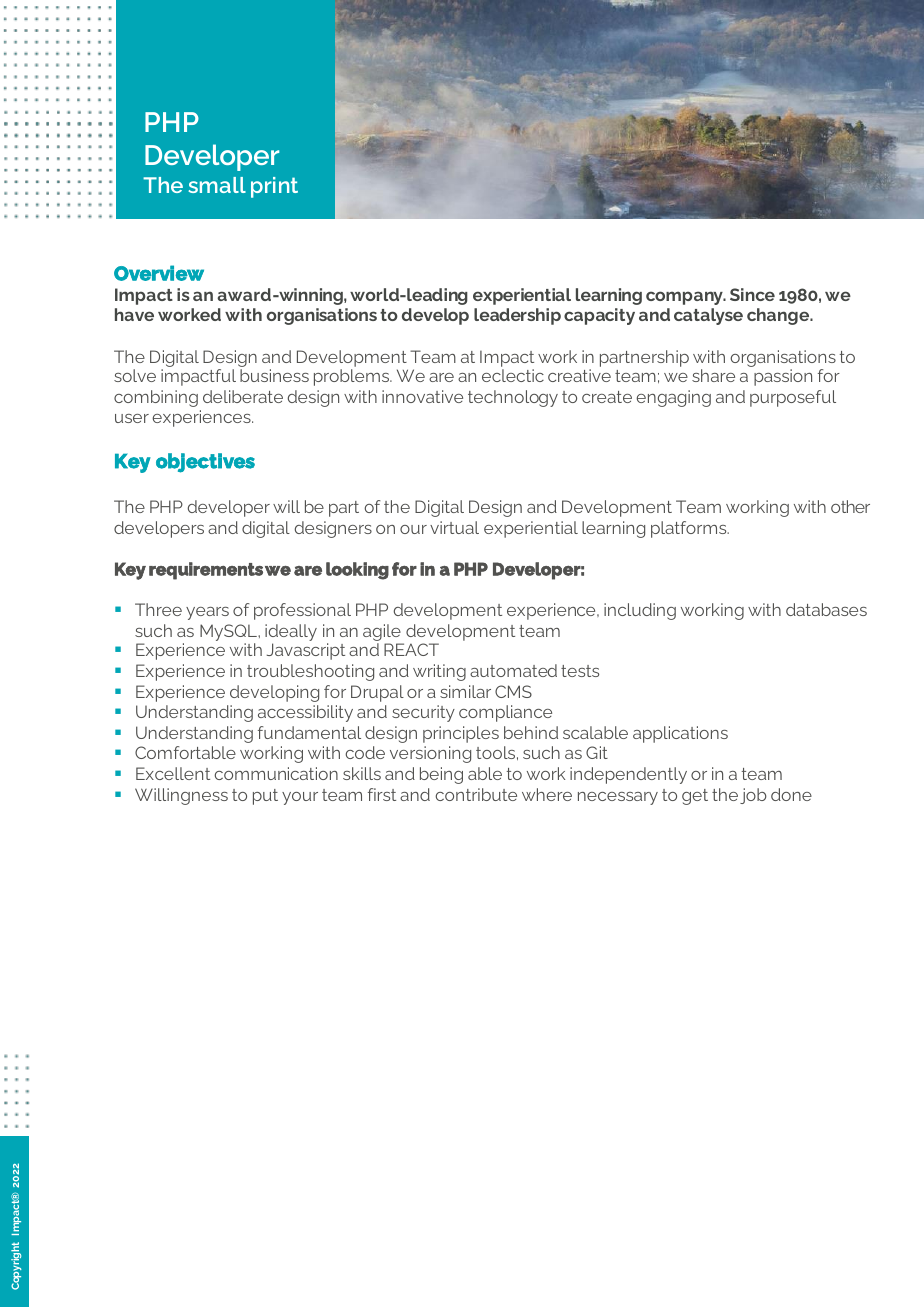 Image resolution: width=924 pixels, height=1307 pixels. What do you see at coordinates (134, 314) in the screenshot?
I see `have` at bounding box center [134, 314].
